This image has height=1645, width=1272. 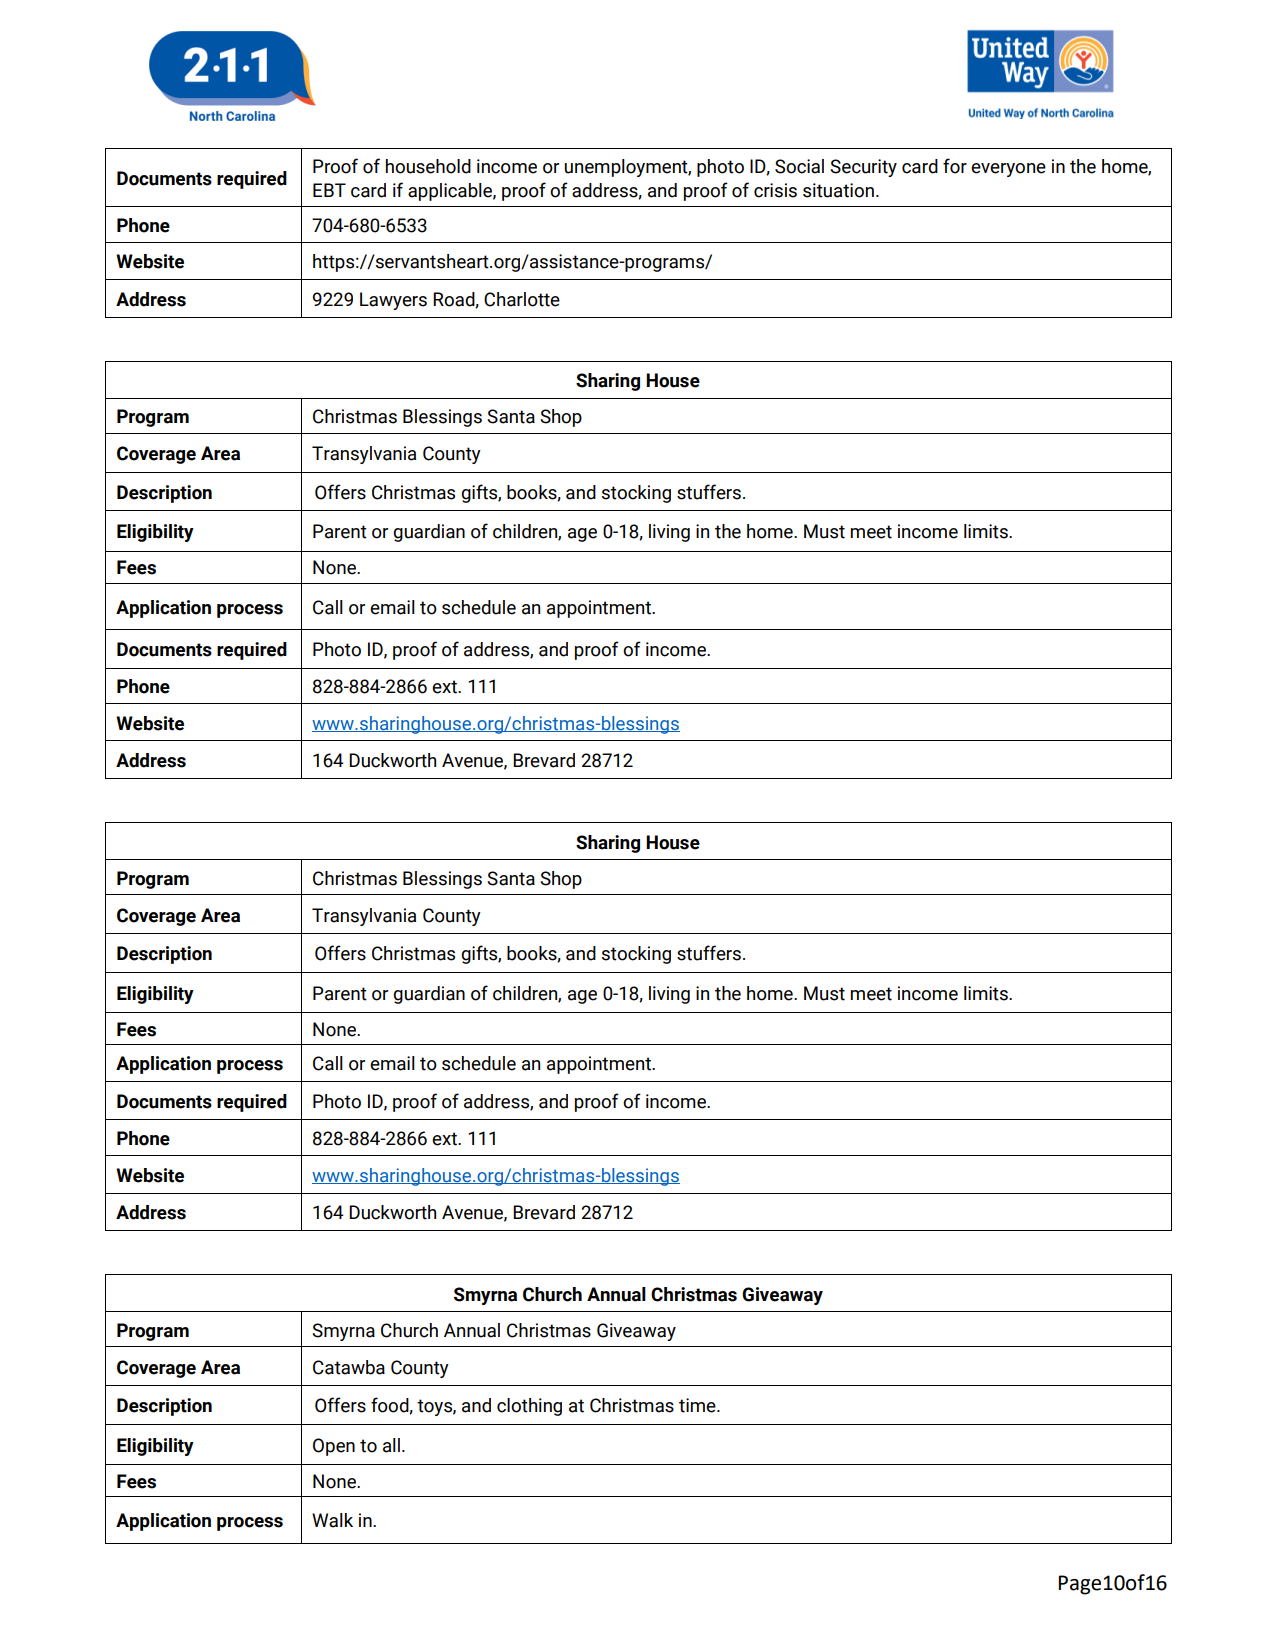 I want to click on Charlotte, so click(x=522, y=299).
